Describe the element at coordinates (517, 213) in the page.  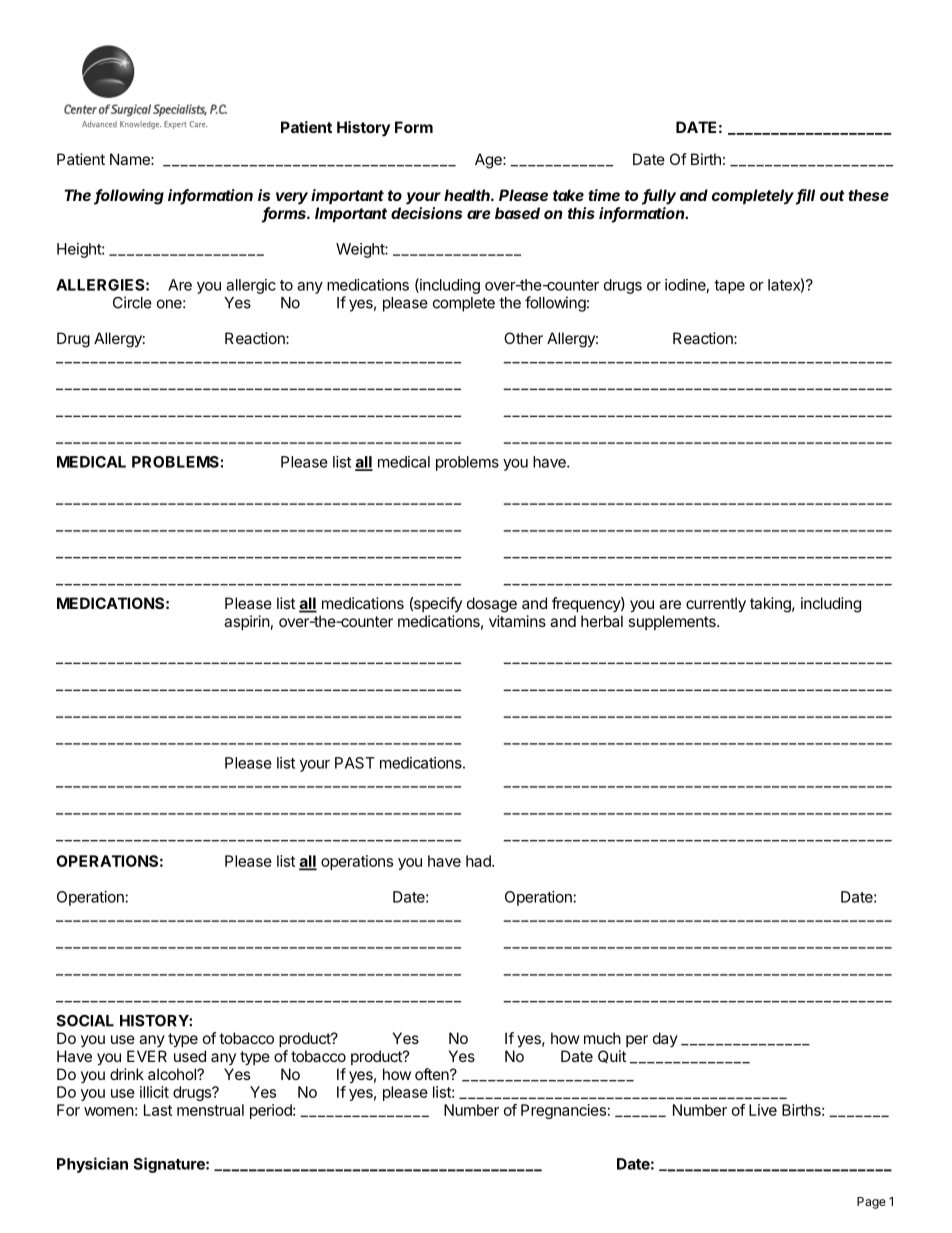
I see `based` at that location.
